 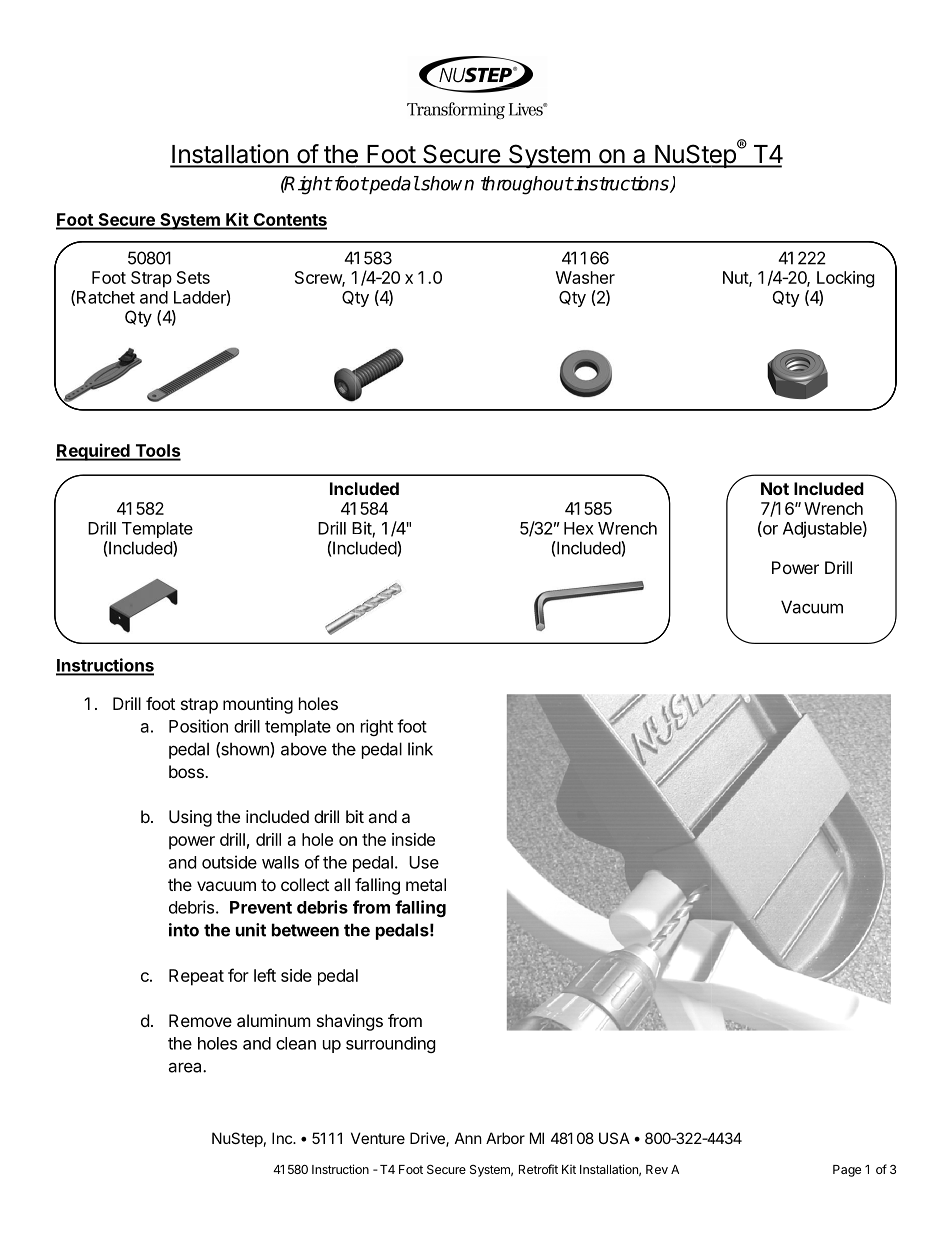 What do you see at coordinates (538, 1169) in the screenshot?
I see `Retrofit` at bounding box center [538, 1169].
